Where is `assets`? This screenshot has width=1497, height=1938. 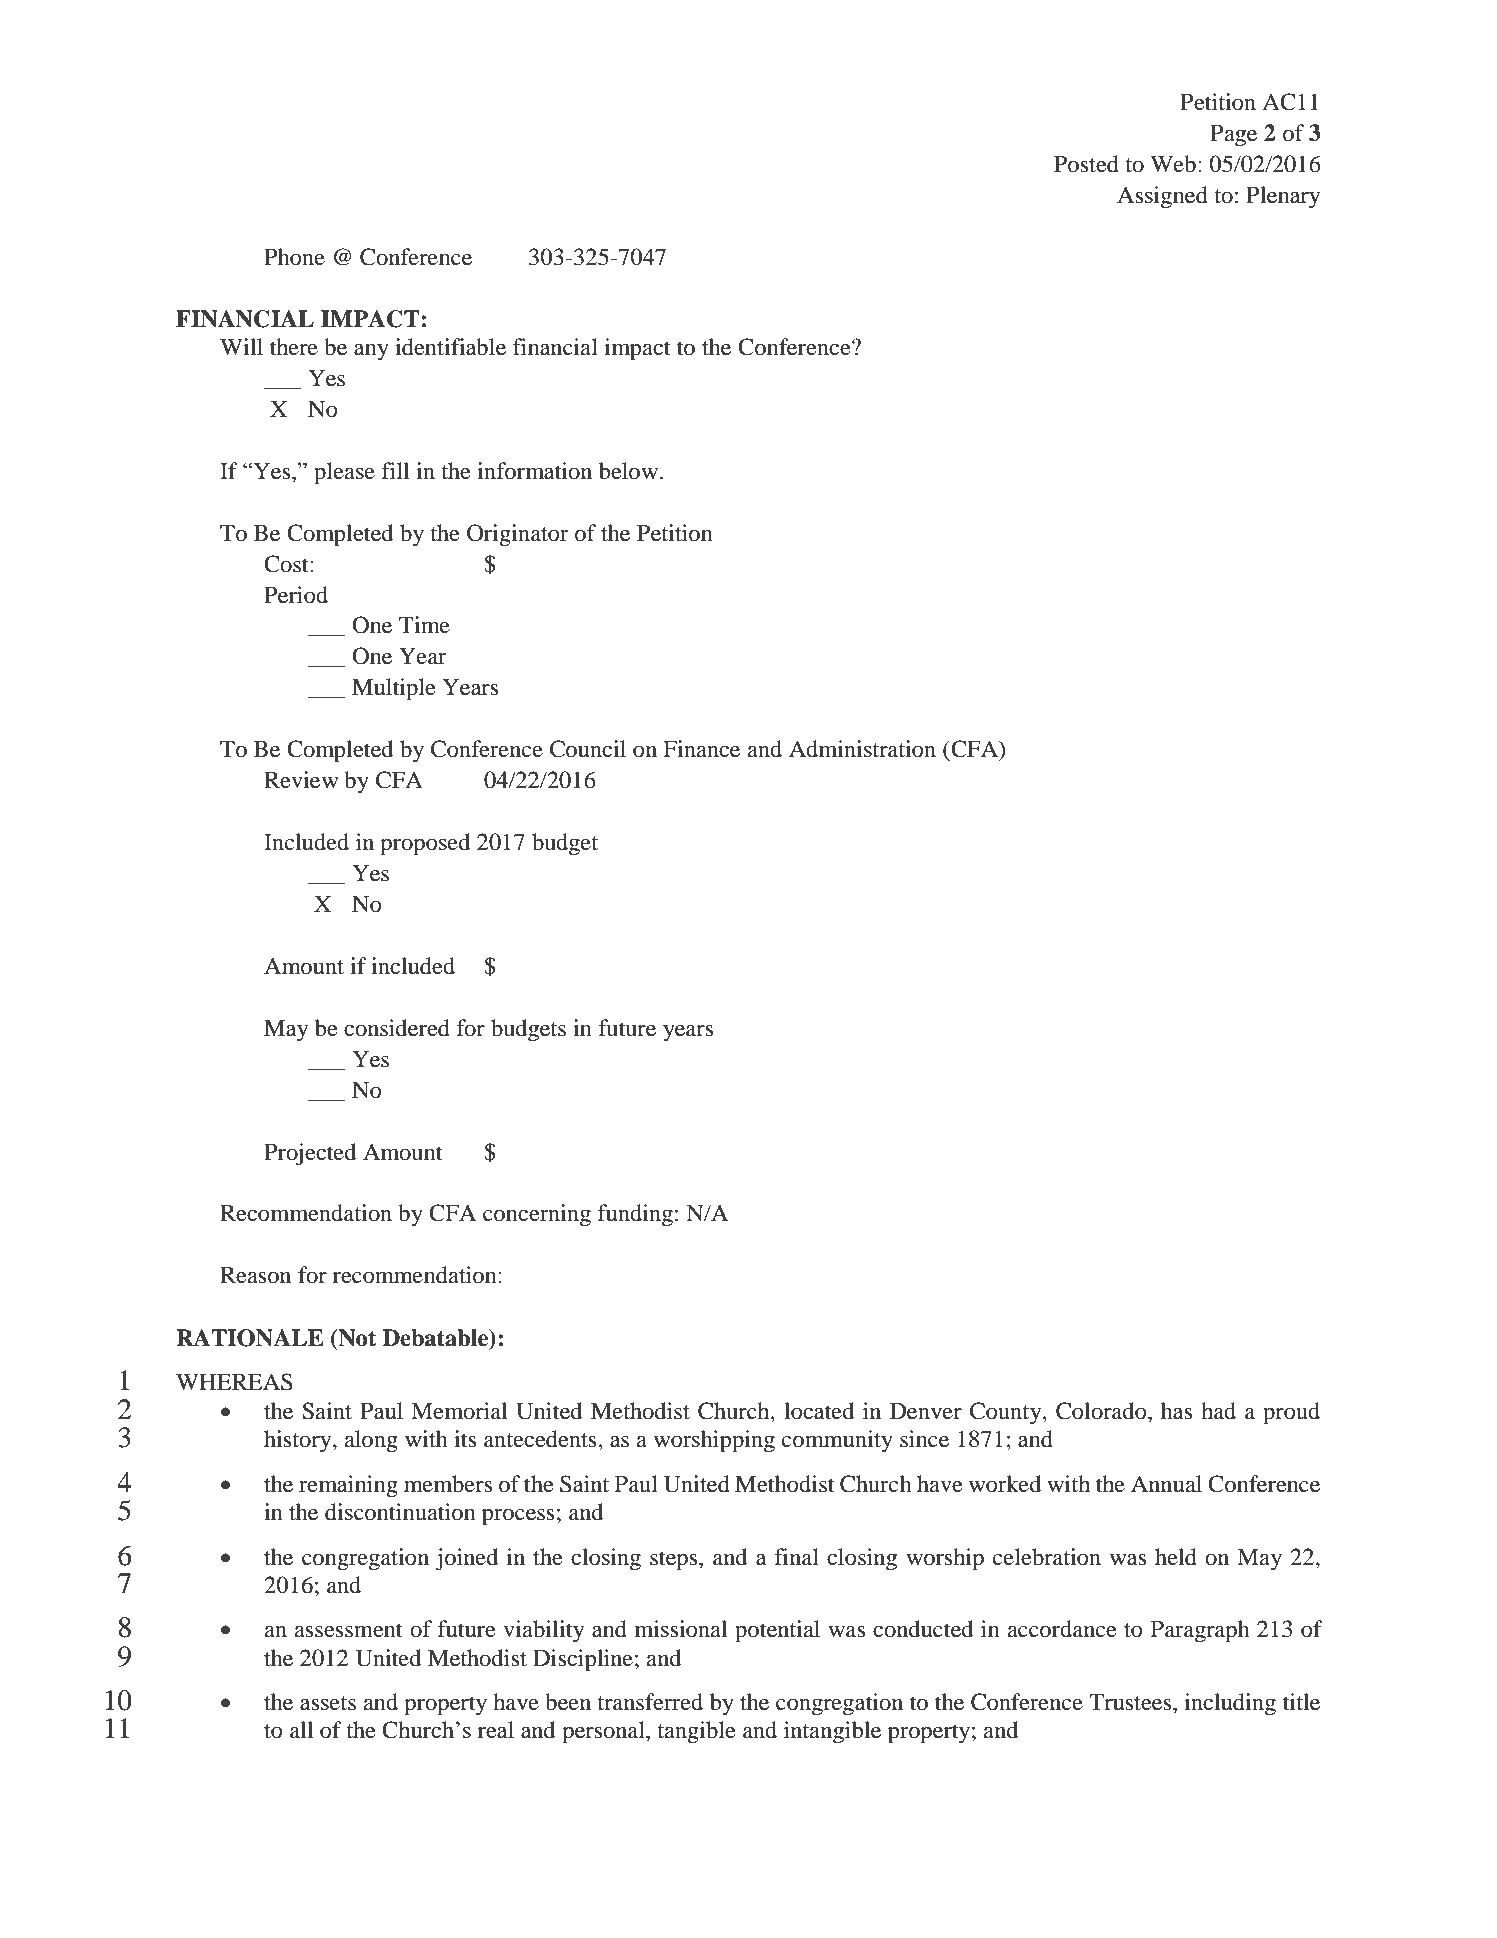 assets is located at coordinates (328, 1703).
